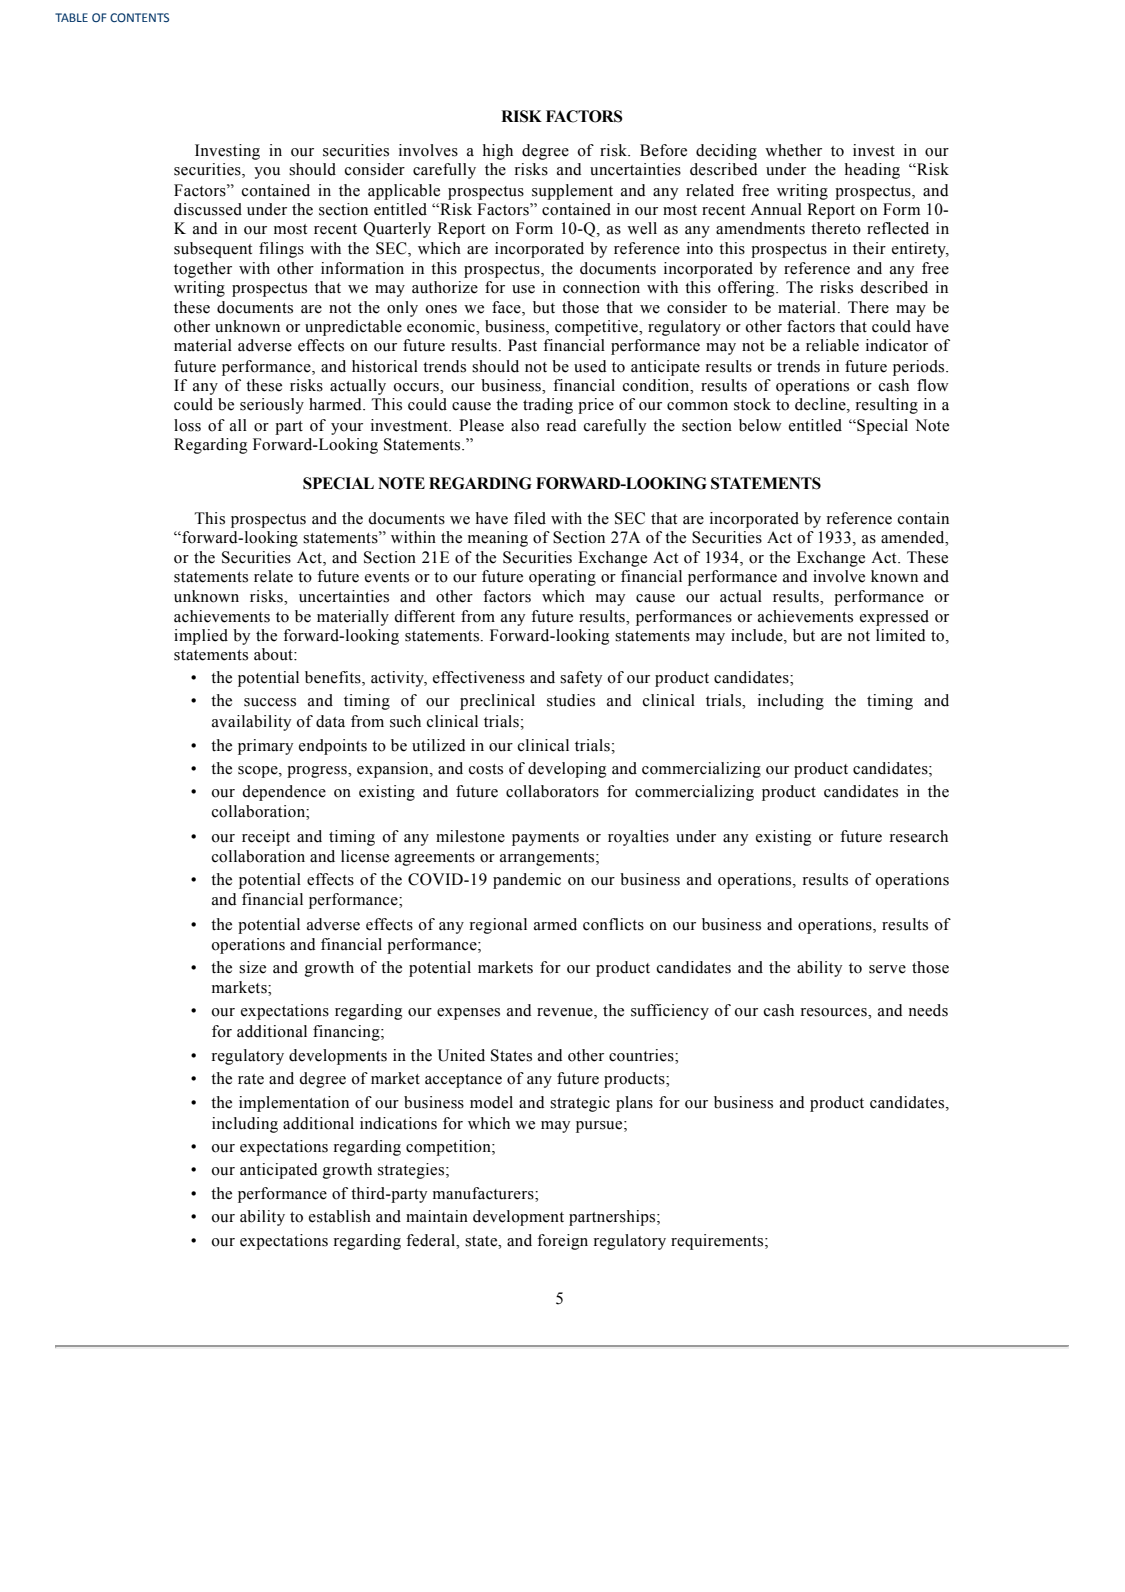 The image size is (1125, 1592). Describe the element at coordinates (522, 345) in the image. I see `Past` at that location.
